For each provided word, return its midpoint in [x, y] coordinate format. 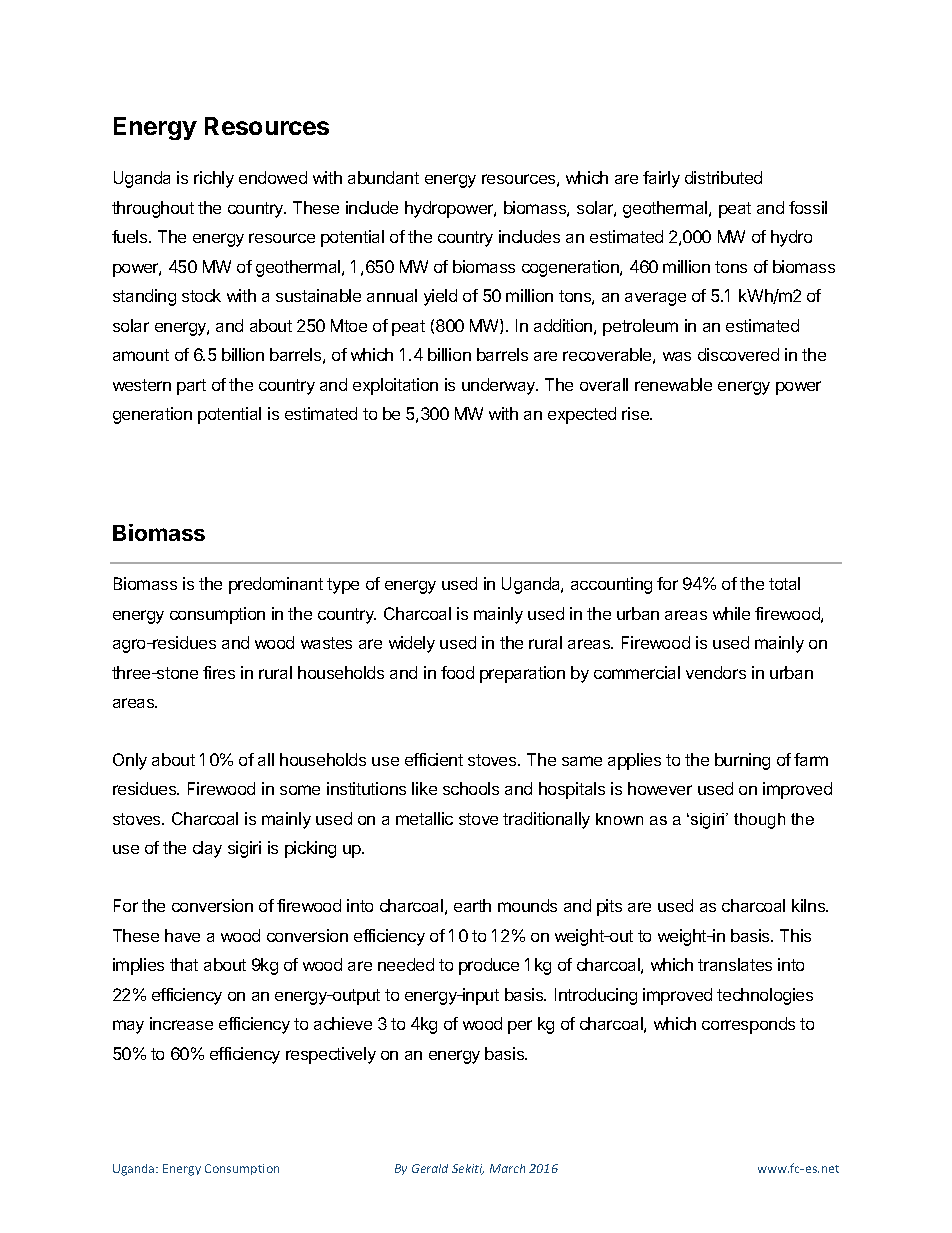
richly [214, 179]
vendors [716, 672]
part [191, 387]
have [182, 935]
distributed [723, 177]
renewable [673, 384]
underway [500, 386]
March [507, 1168]
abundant [383, 177]
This [795, 935]
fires [219, 672]
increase [181, 1023]
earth [472, 905]
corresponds [748, 1025]
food [457, 672]
